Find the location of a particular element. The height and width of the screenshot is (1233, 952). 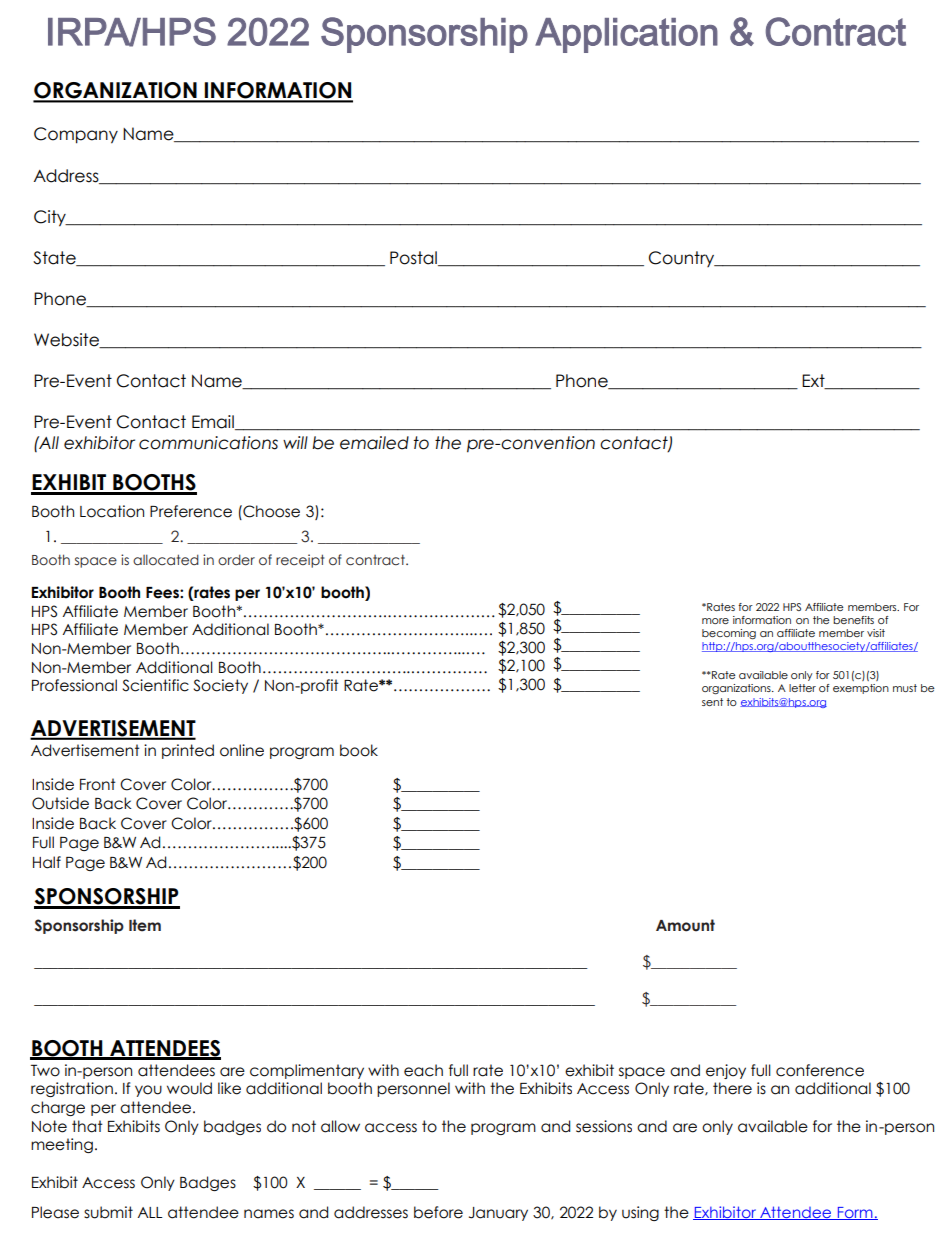

Scientific is located at coordinates (155, 685).
